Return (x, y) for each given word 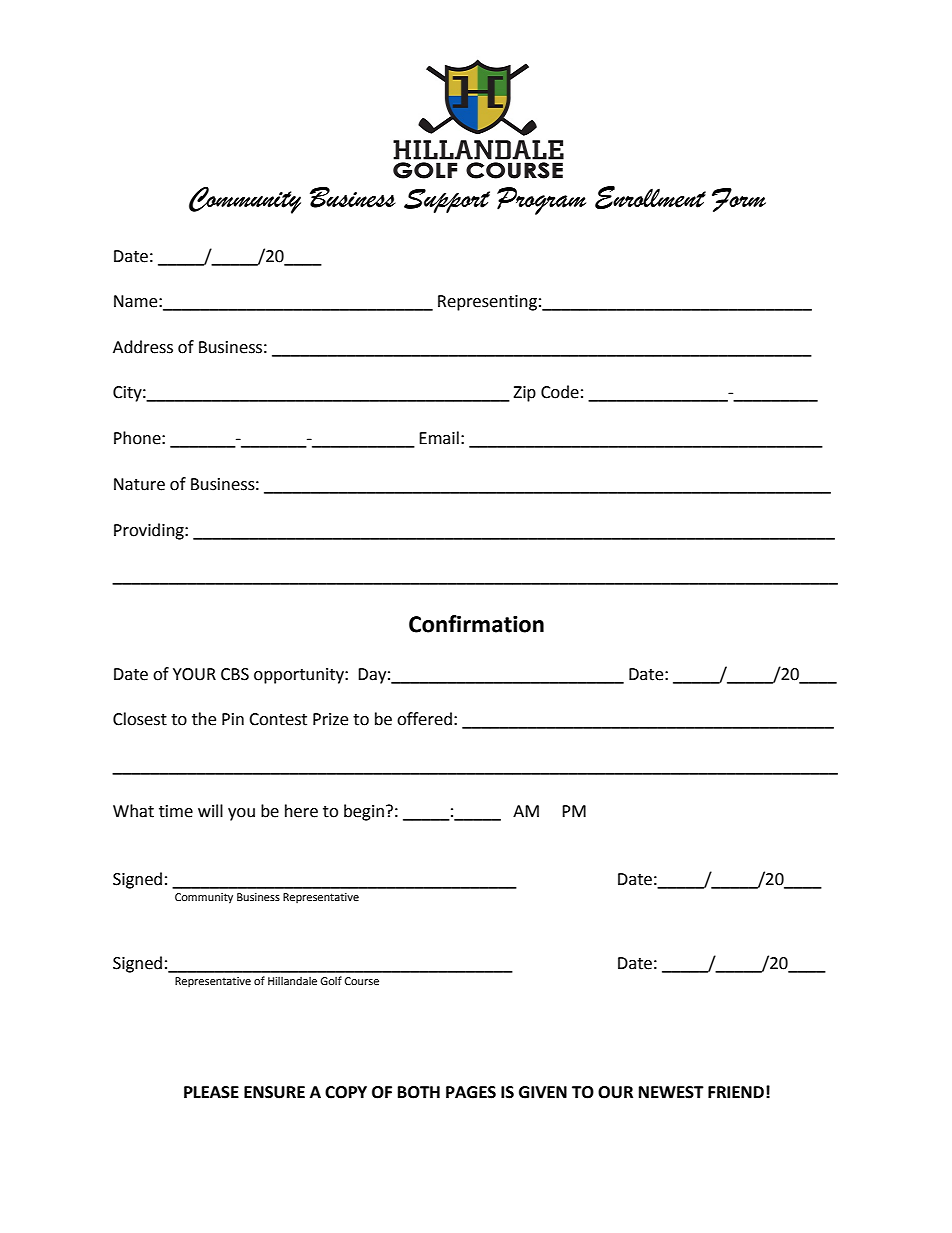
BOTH (419, 1092)
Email (439, 438)
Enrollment (650, 198)
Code (560, 392)
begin (364, 812)
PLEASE (211, 1092)
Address (143, 347)
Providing (150, 531)
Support (447, 200)
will (210, 810)
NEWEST (671, 1092)
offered (424, 719)
